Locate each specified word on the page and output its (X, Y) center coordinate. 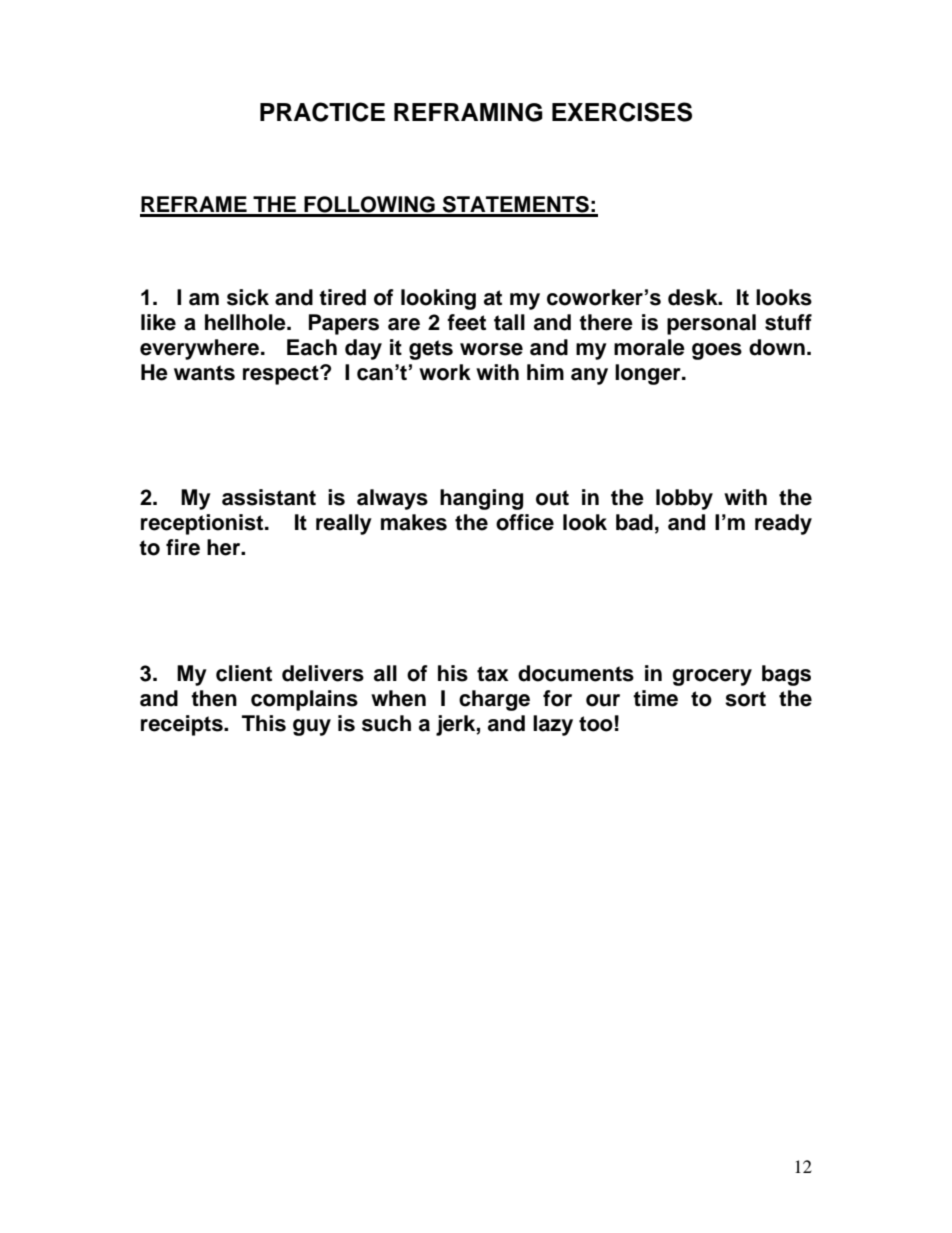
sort (745, 699)
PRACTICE (322, 112)
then (214, 698)
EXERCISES (622, 112)
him (545, 372)
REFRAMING (468, 112)
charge (494, 700)
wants (204, 373)
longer (649, 374)
